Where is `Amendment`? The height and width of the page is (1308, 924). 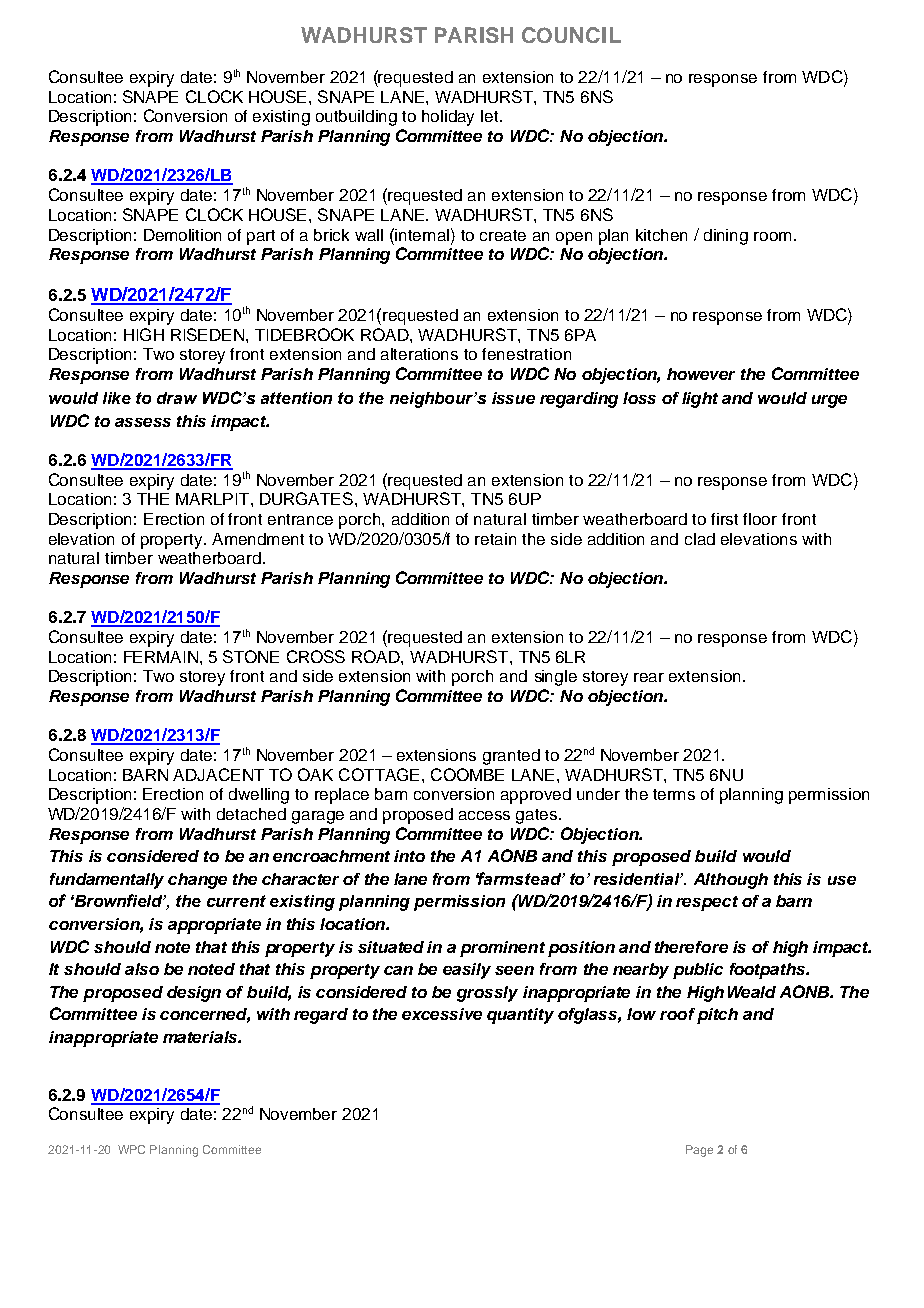 Amendment is located at coordinates (258, 539).
